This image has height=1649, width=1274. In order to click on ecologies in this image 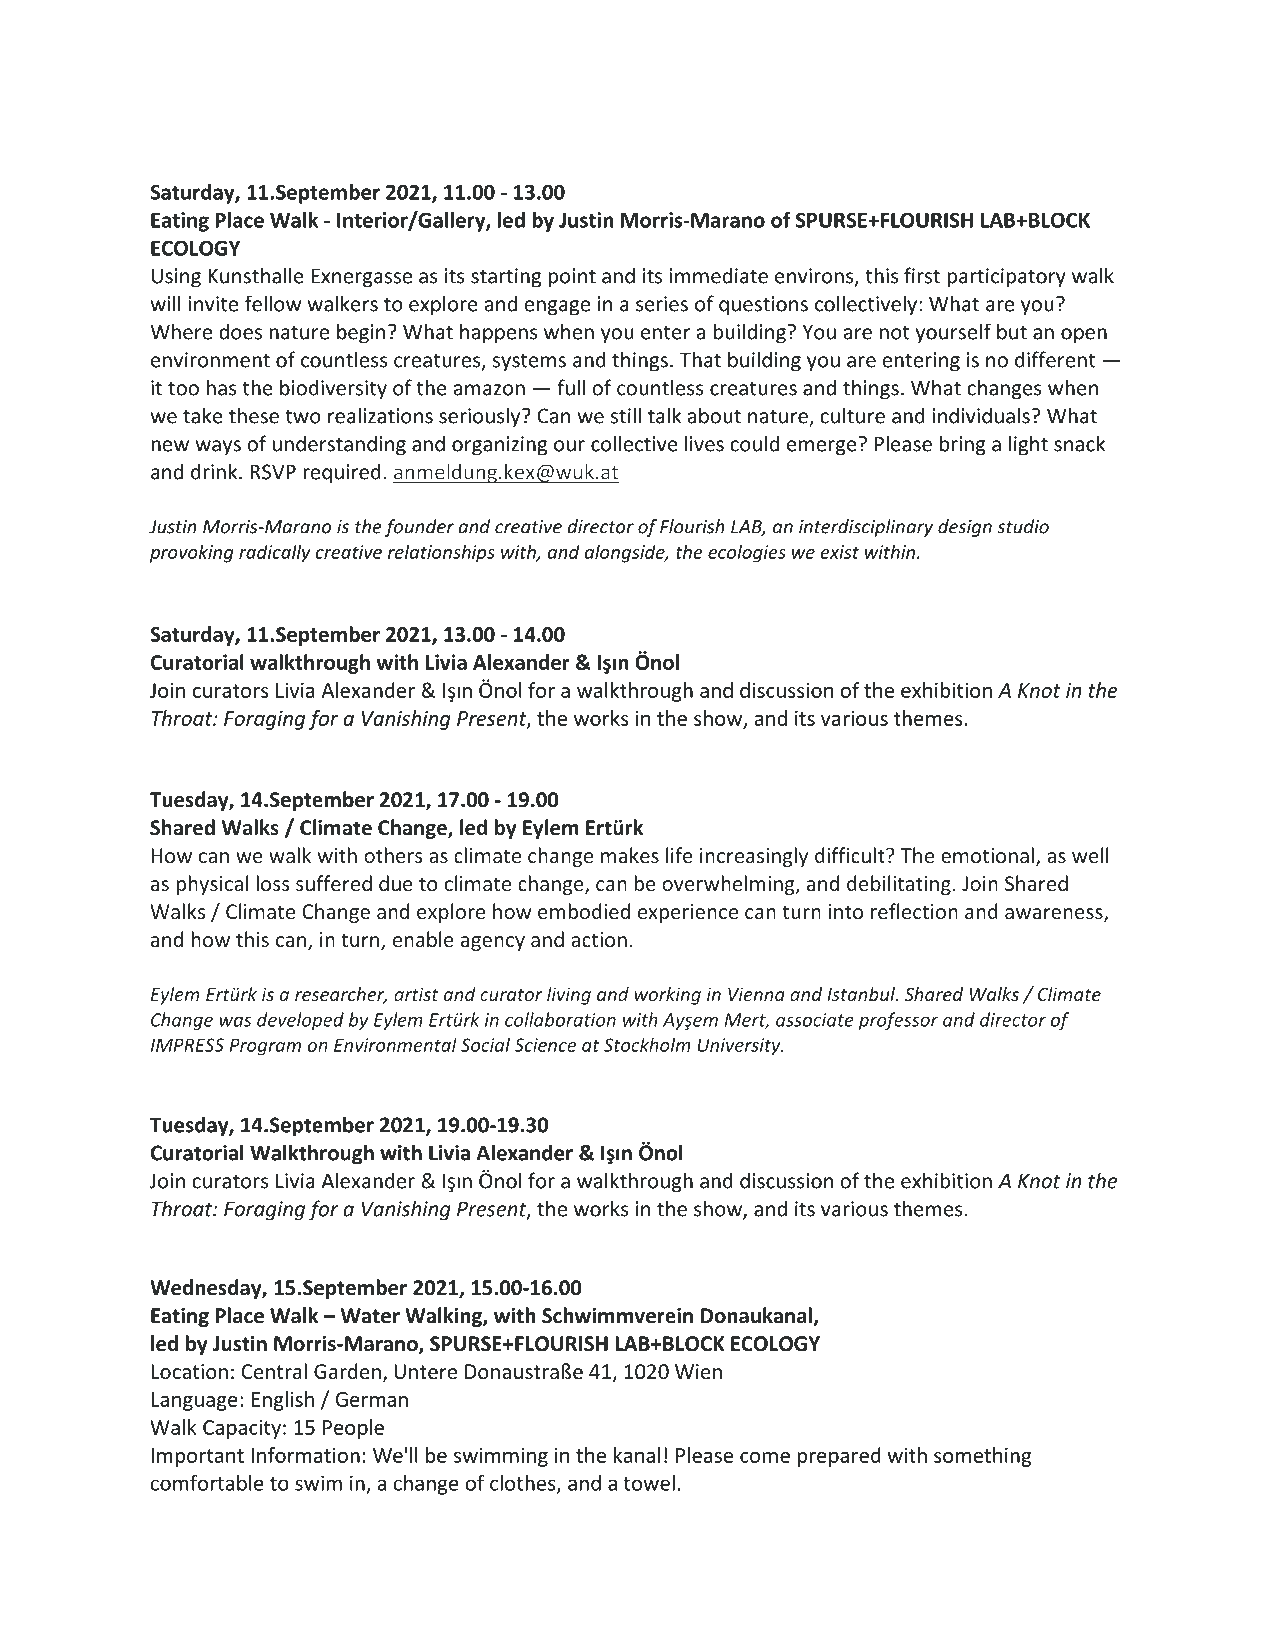, I will do `click(747, 553)`.
